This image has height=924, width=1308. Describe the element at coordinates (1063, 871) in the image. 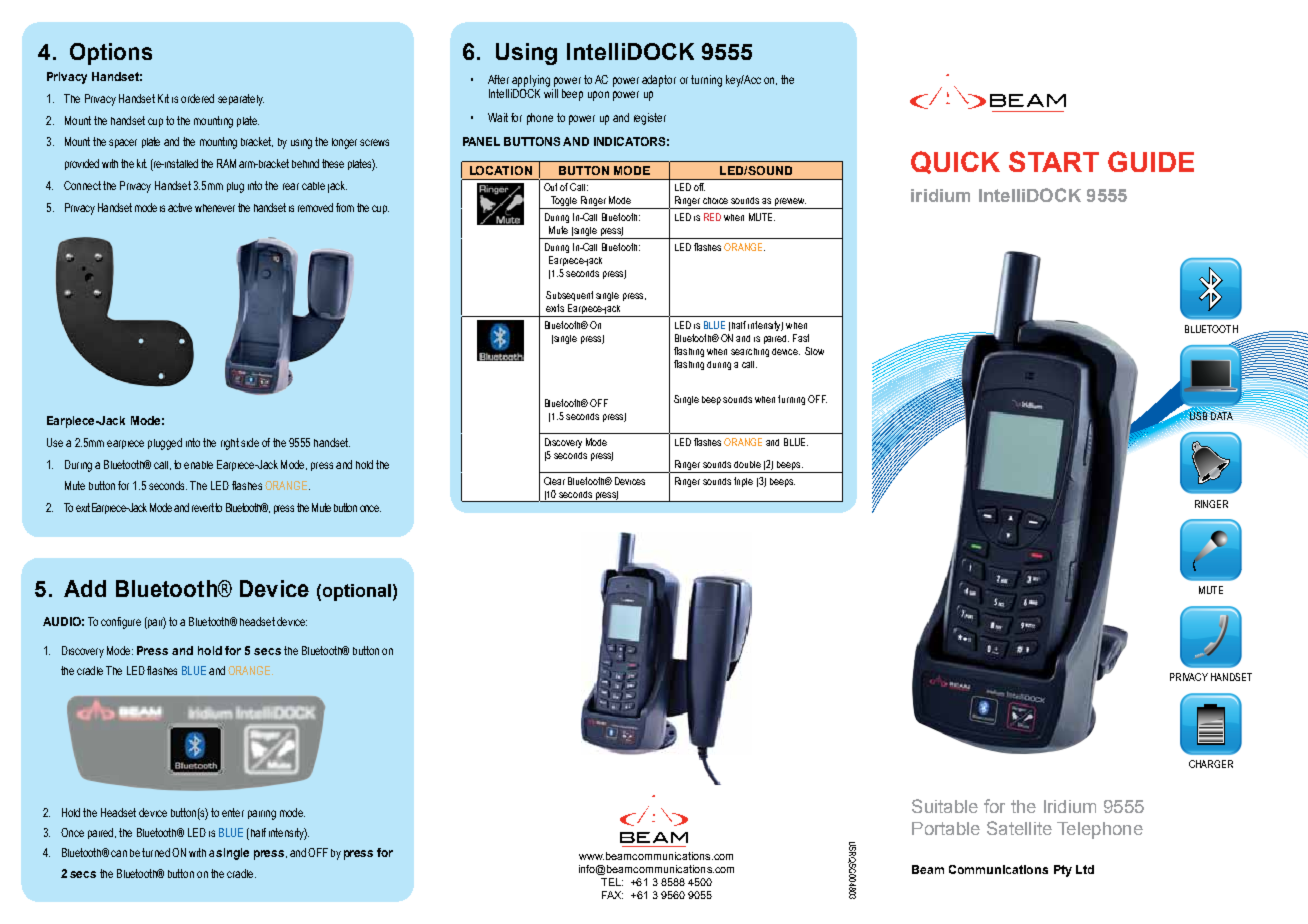

I see `Pty` at that location.
